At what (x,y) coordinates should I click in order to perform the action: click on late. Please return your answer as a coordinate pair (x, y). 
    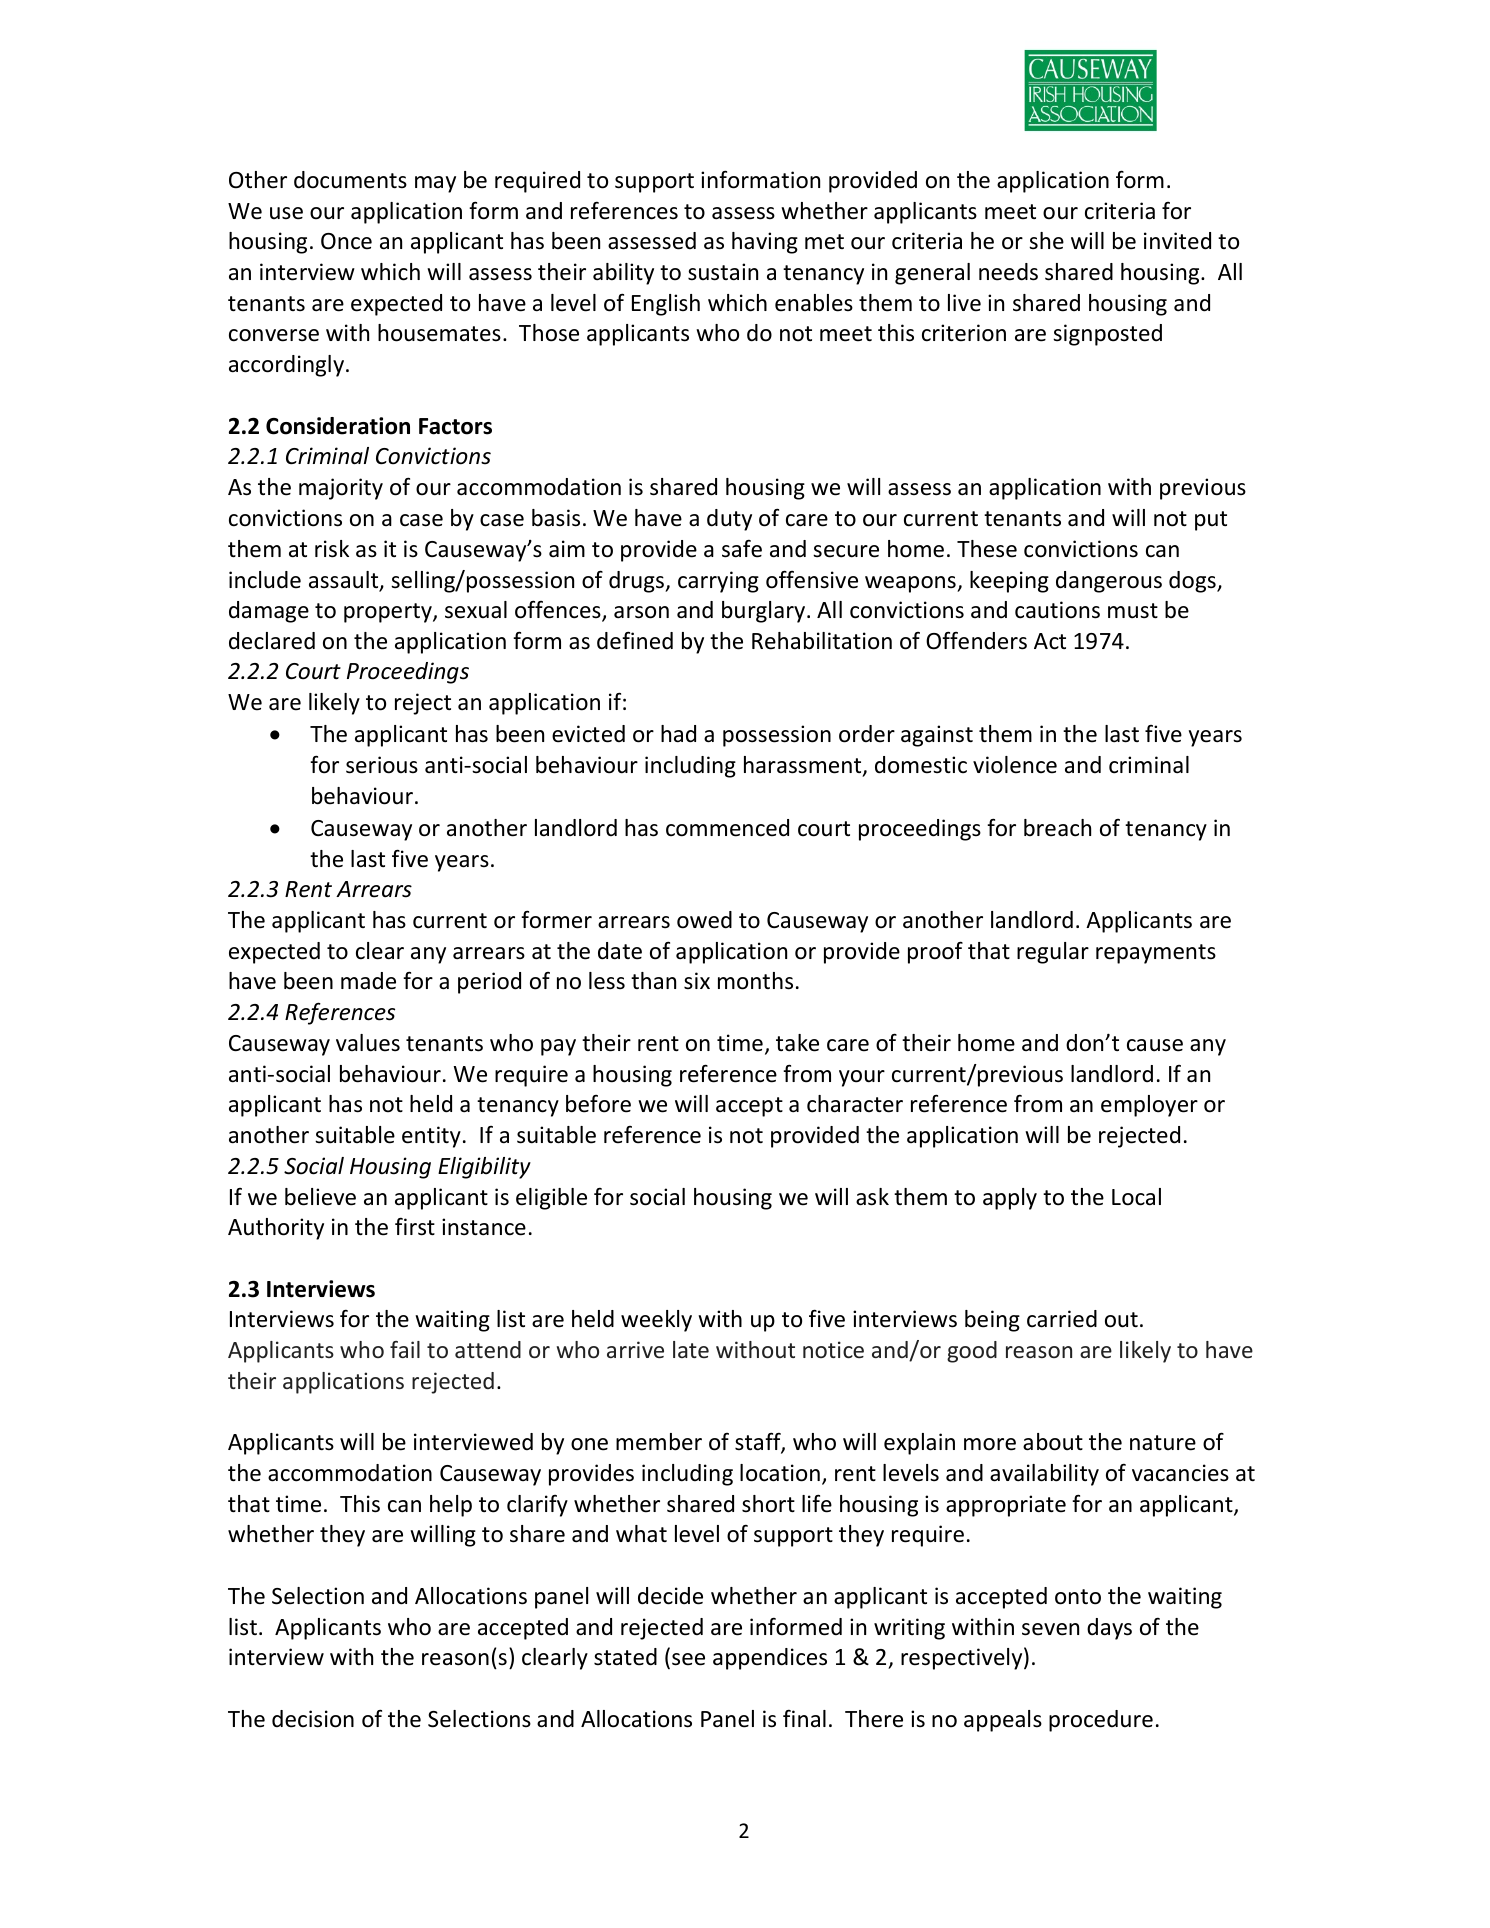
    Looking at the image, I should click on (691, 1349).
